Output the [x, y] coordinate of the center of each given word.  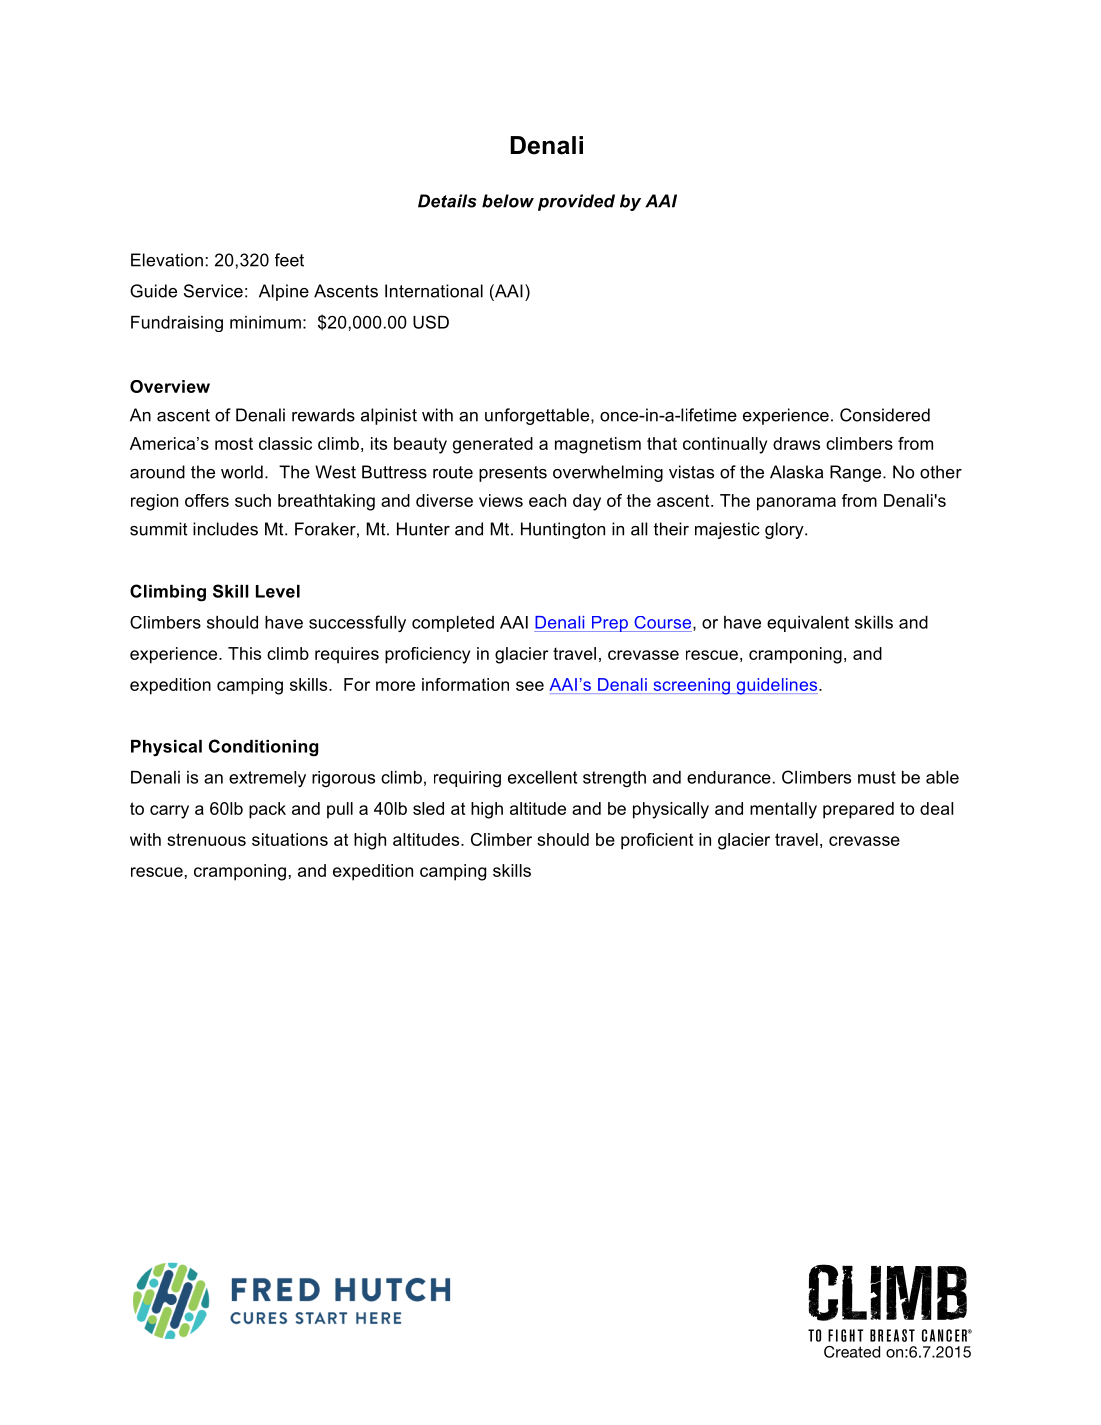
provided [576, 202]
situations [290, 839]
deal [936, 808]
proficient [657, 841]
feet [289, 260]
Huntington [563, 530]
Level [278, 591]
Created [852, 1352]
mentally [783, 810]
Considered [885, 415]
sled [428, 808]
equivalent [808, 624]
